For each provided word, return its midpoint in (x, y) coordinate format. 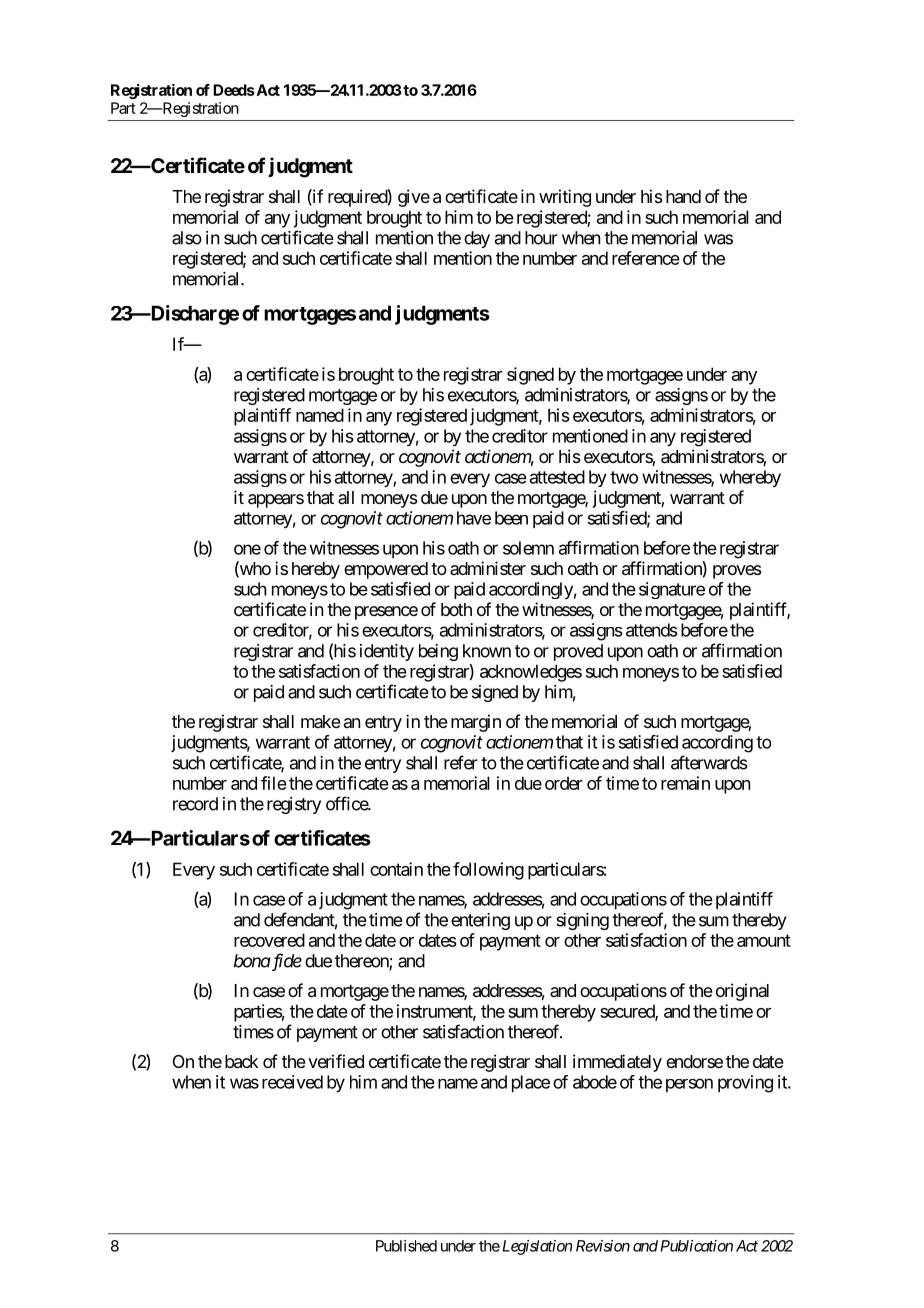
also (187, 238)
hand (683, 197)
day (477, 239)
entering (480, 921)
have (474, 518)
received (292, 1082)
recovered (269, 940)
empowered (386, 570)
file (274, 783)
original (742, 992)
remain (685, 783)
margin (476, 723)
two (624, 477)
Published (406, 1246)
